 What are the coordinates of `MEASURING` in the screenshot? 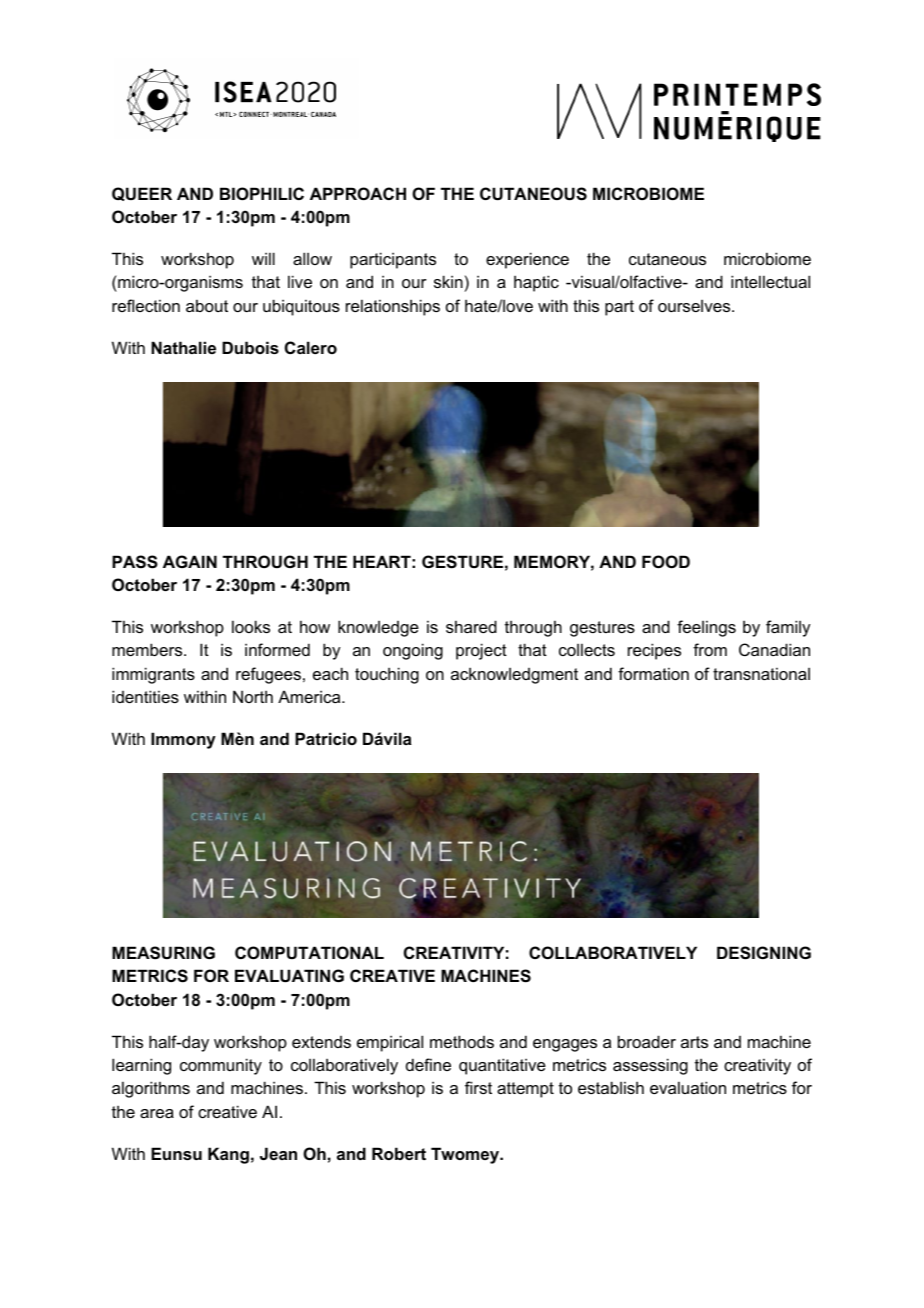 It's located at (163, 953).
